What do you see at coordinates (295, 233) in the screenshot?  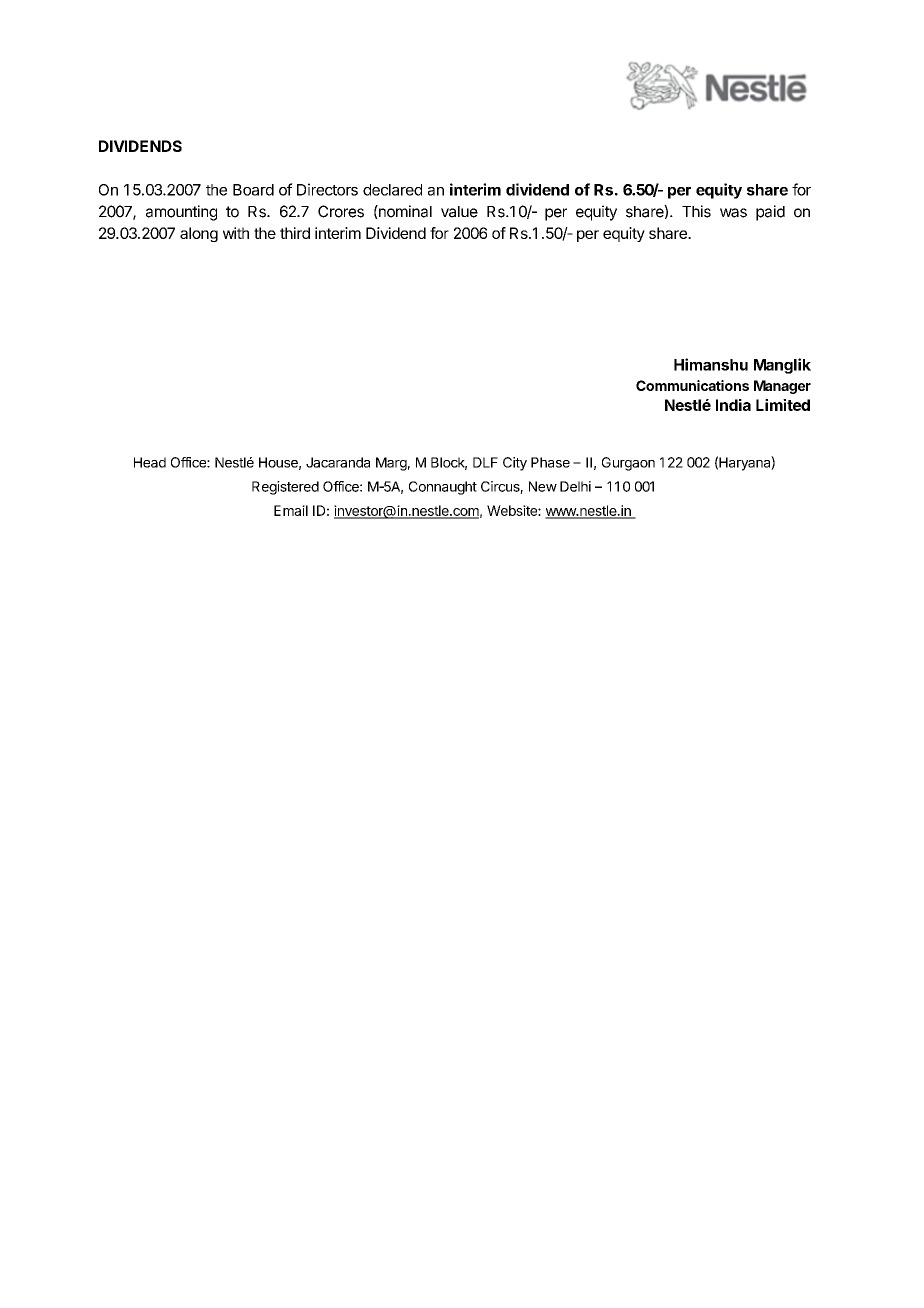 I see `third` at bounding box center [295, 233].
